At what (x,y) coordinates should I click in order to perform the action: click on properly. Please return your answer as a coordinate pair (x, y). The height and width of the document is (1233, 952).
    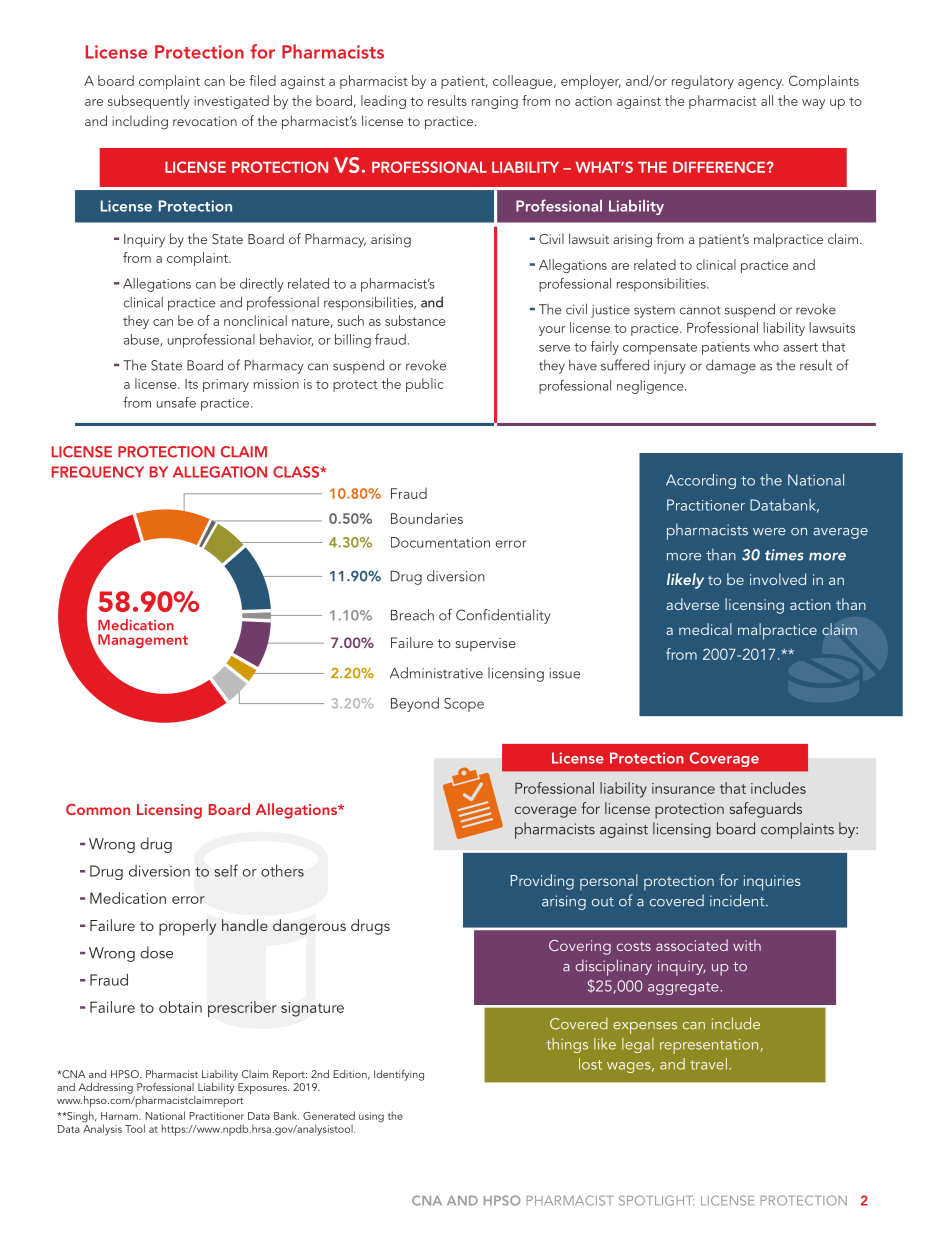
    Looking at the image, I should click on (187, 927).
